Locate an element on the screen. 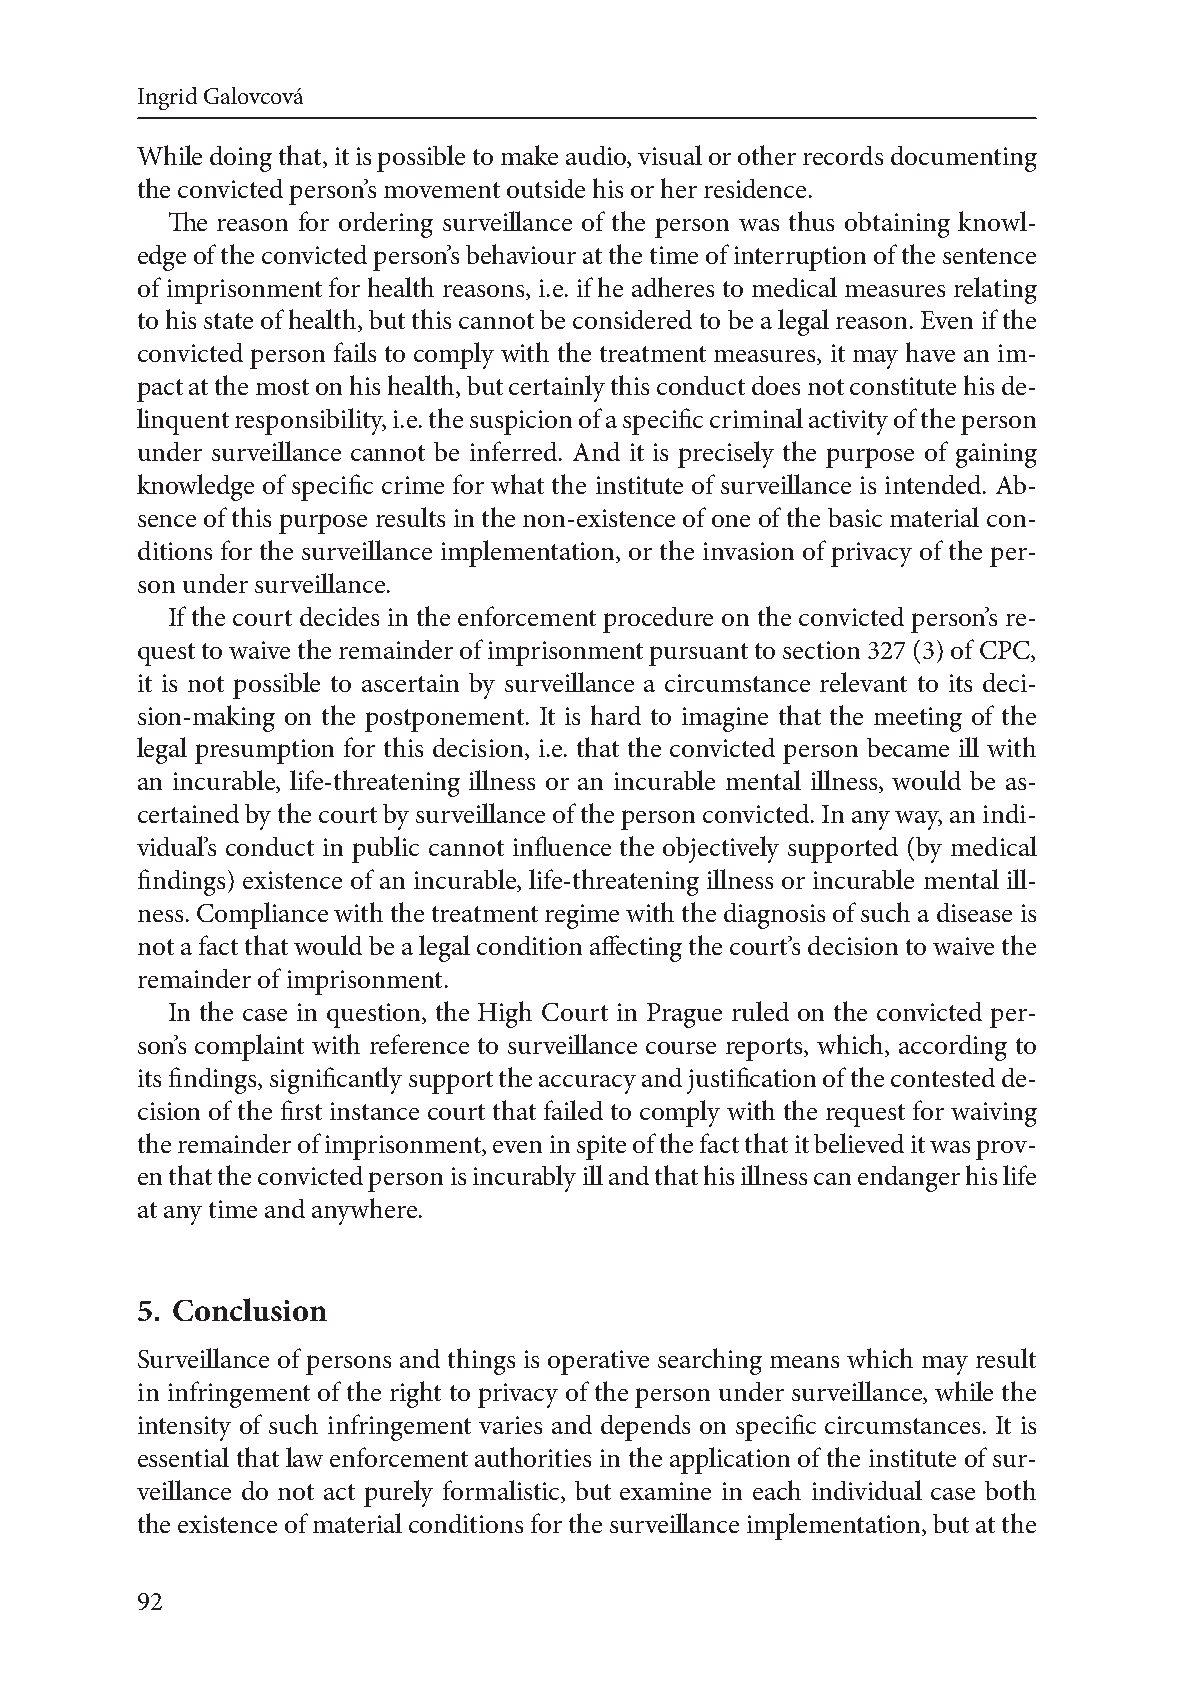 The image size is (1197, 1708). make is located at coordinates (529, 155).
